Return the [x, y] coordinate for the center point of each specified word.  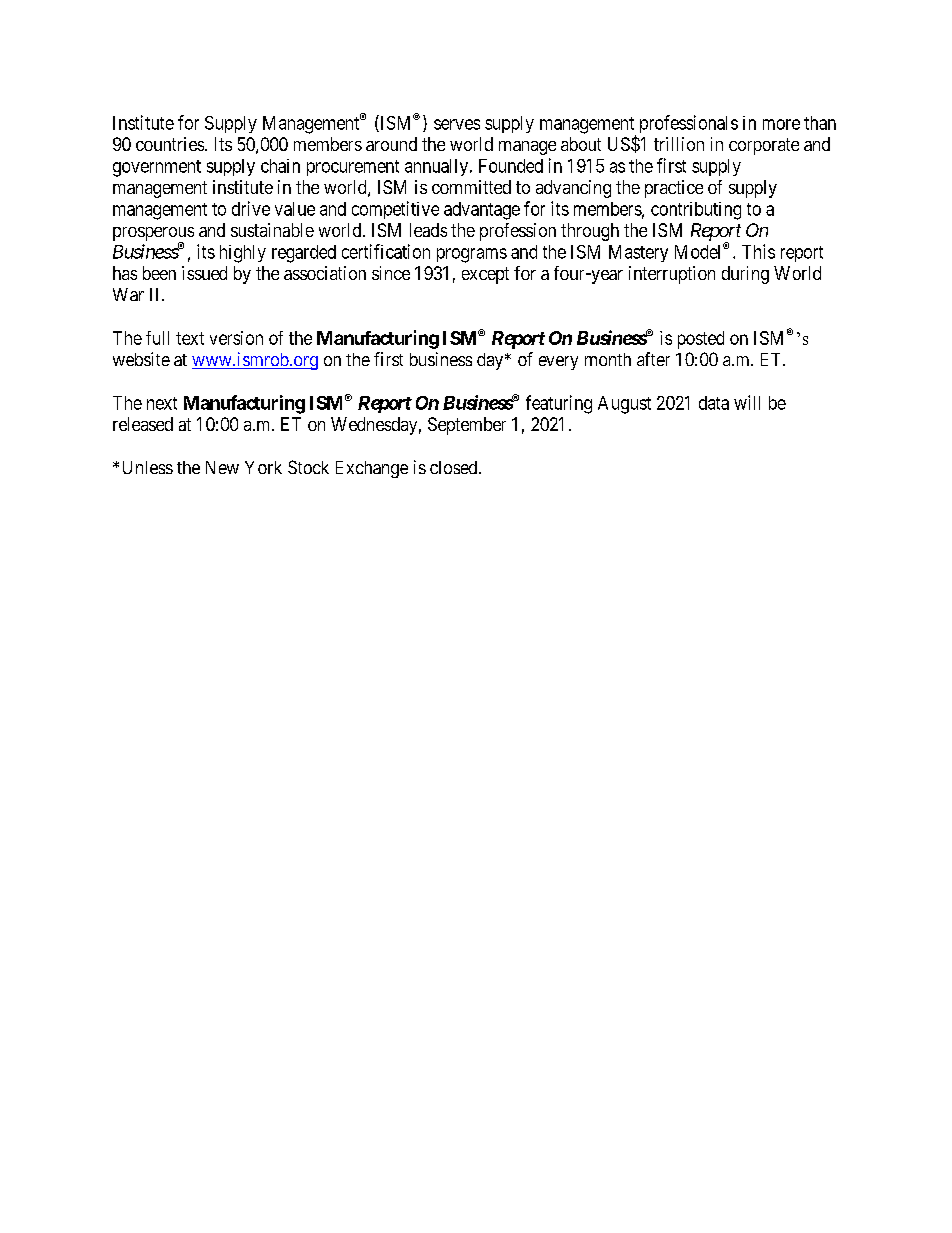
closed [455, 467]
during [745, 275]
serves [457, 124]
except [485, 275]
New [222, 467]
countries [170, 144]
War [128, 294]
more [781, 124]
